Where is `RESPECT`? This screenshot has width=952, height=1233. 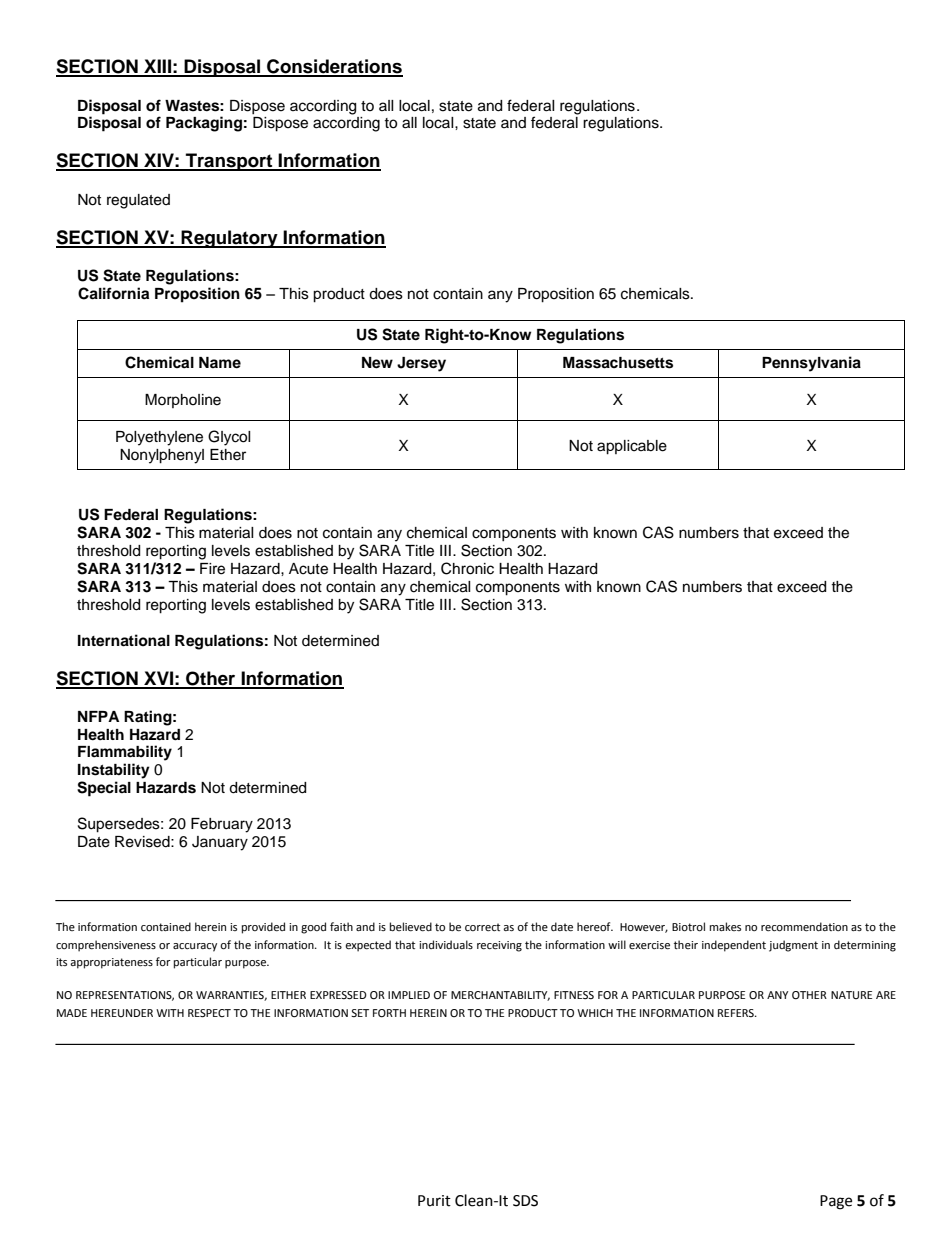 RESPECT is located at coordinates (209, 1013).
